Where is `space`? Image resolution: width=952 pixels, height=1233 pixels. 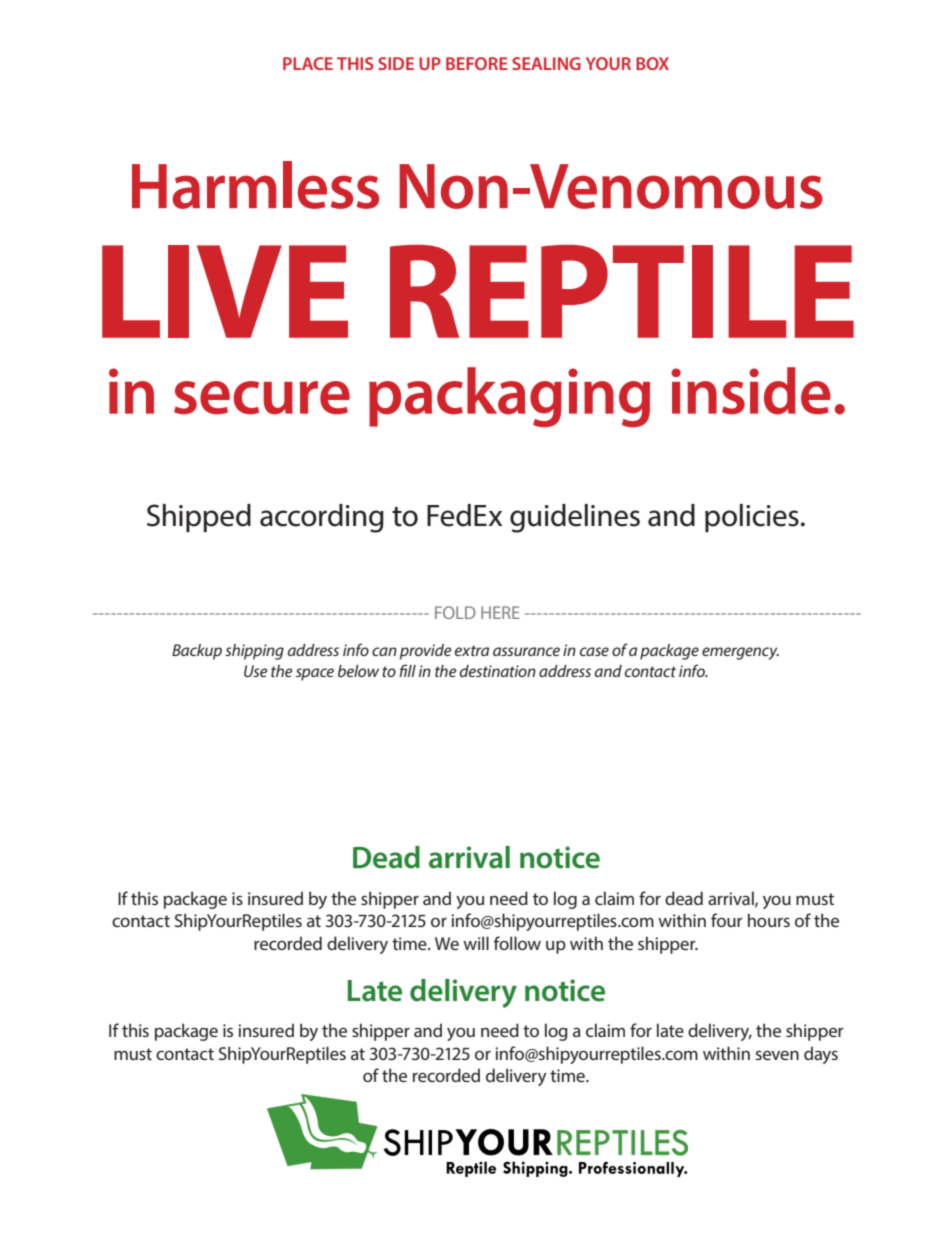
space is located at coordinates (315, 674).
